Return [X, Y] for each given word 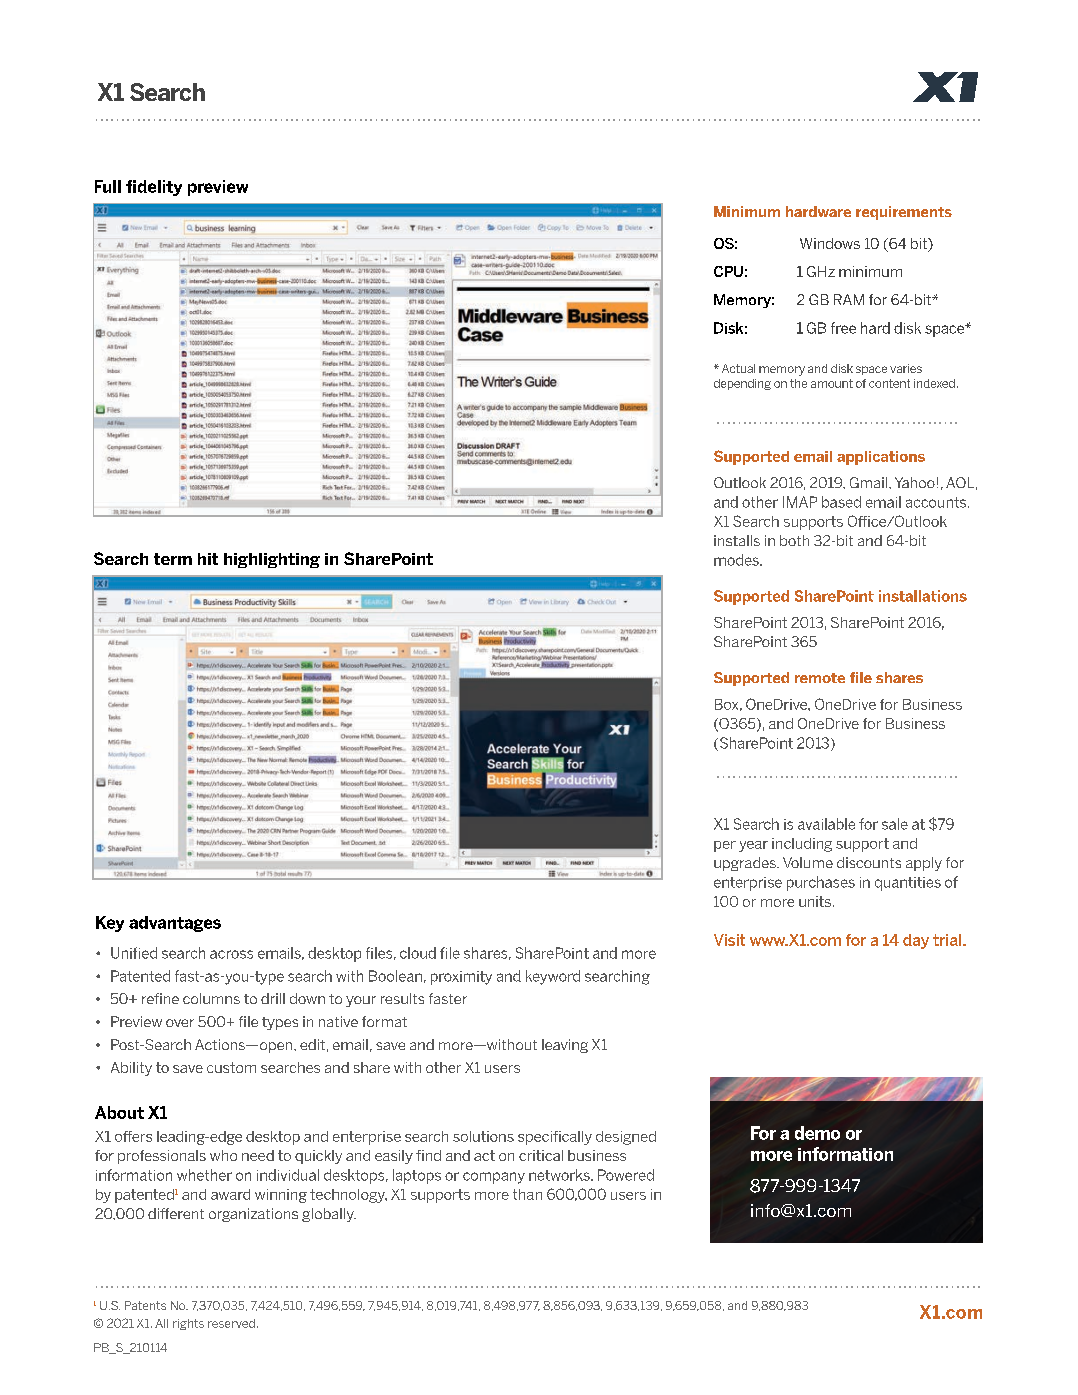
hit [208, 559]
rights [188, 1324]
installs [737, 540]
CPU [728, 271]
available [826, 824]
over [180, 1023]
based [841, 502]
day [916, 941]
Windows [830, 243]
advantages [175, 924]
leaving [565, 1046]
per [725, 846]
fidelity [154, 188]
